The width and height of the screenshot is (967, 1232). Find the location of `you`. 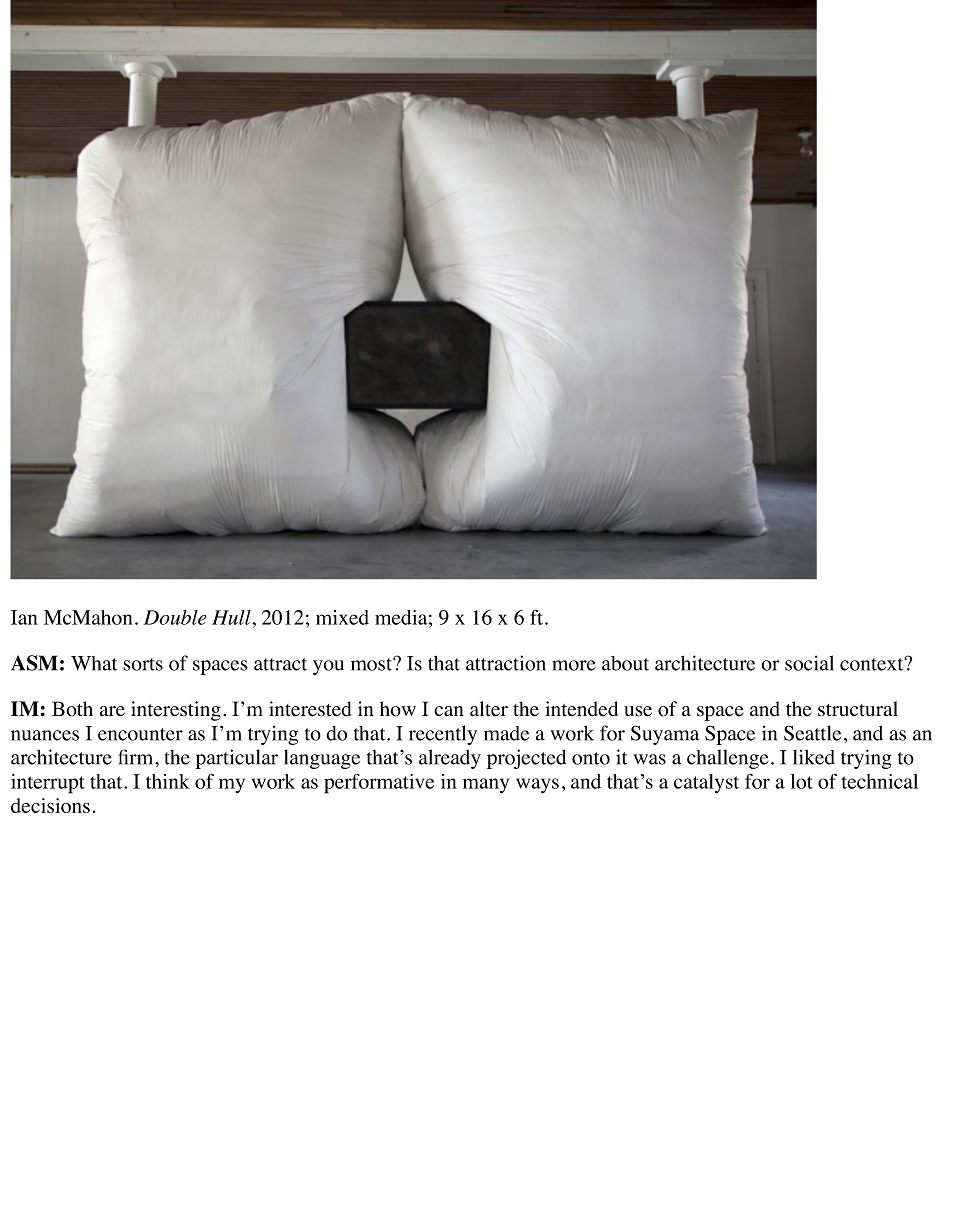

you is located at coordinates (328, 667).
